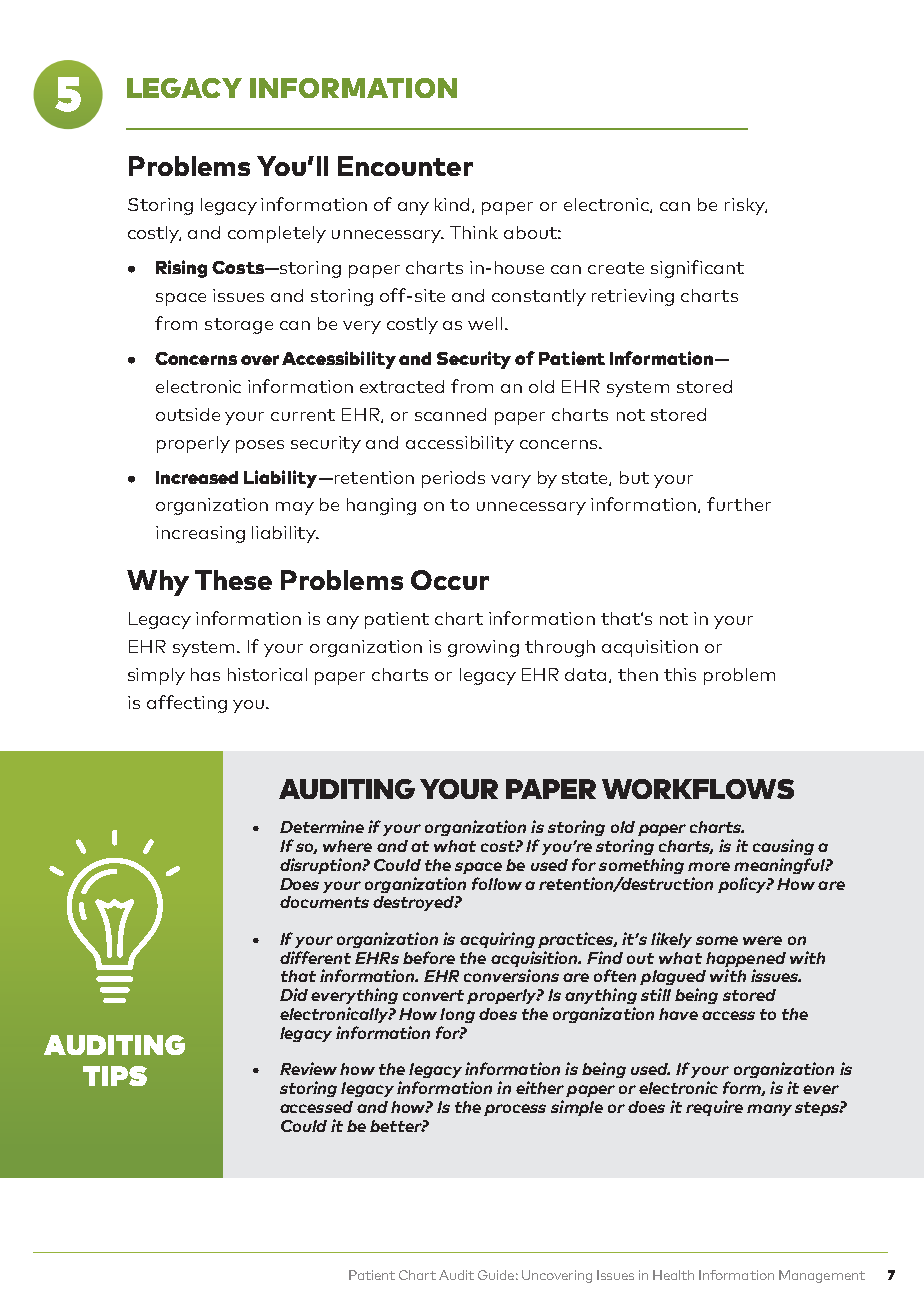 The height and width of the screenshot is (1308, 924). What do you see at coordinates (515, 1110) in the screenshot?
I see `process` at bounding box center [515, 1110].
